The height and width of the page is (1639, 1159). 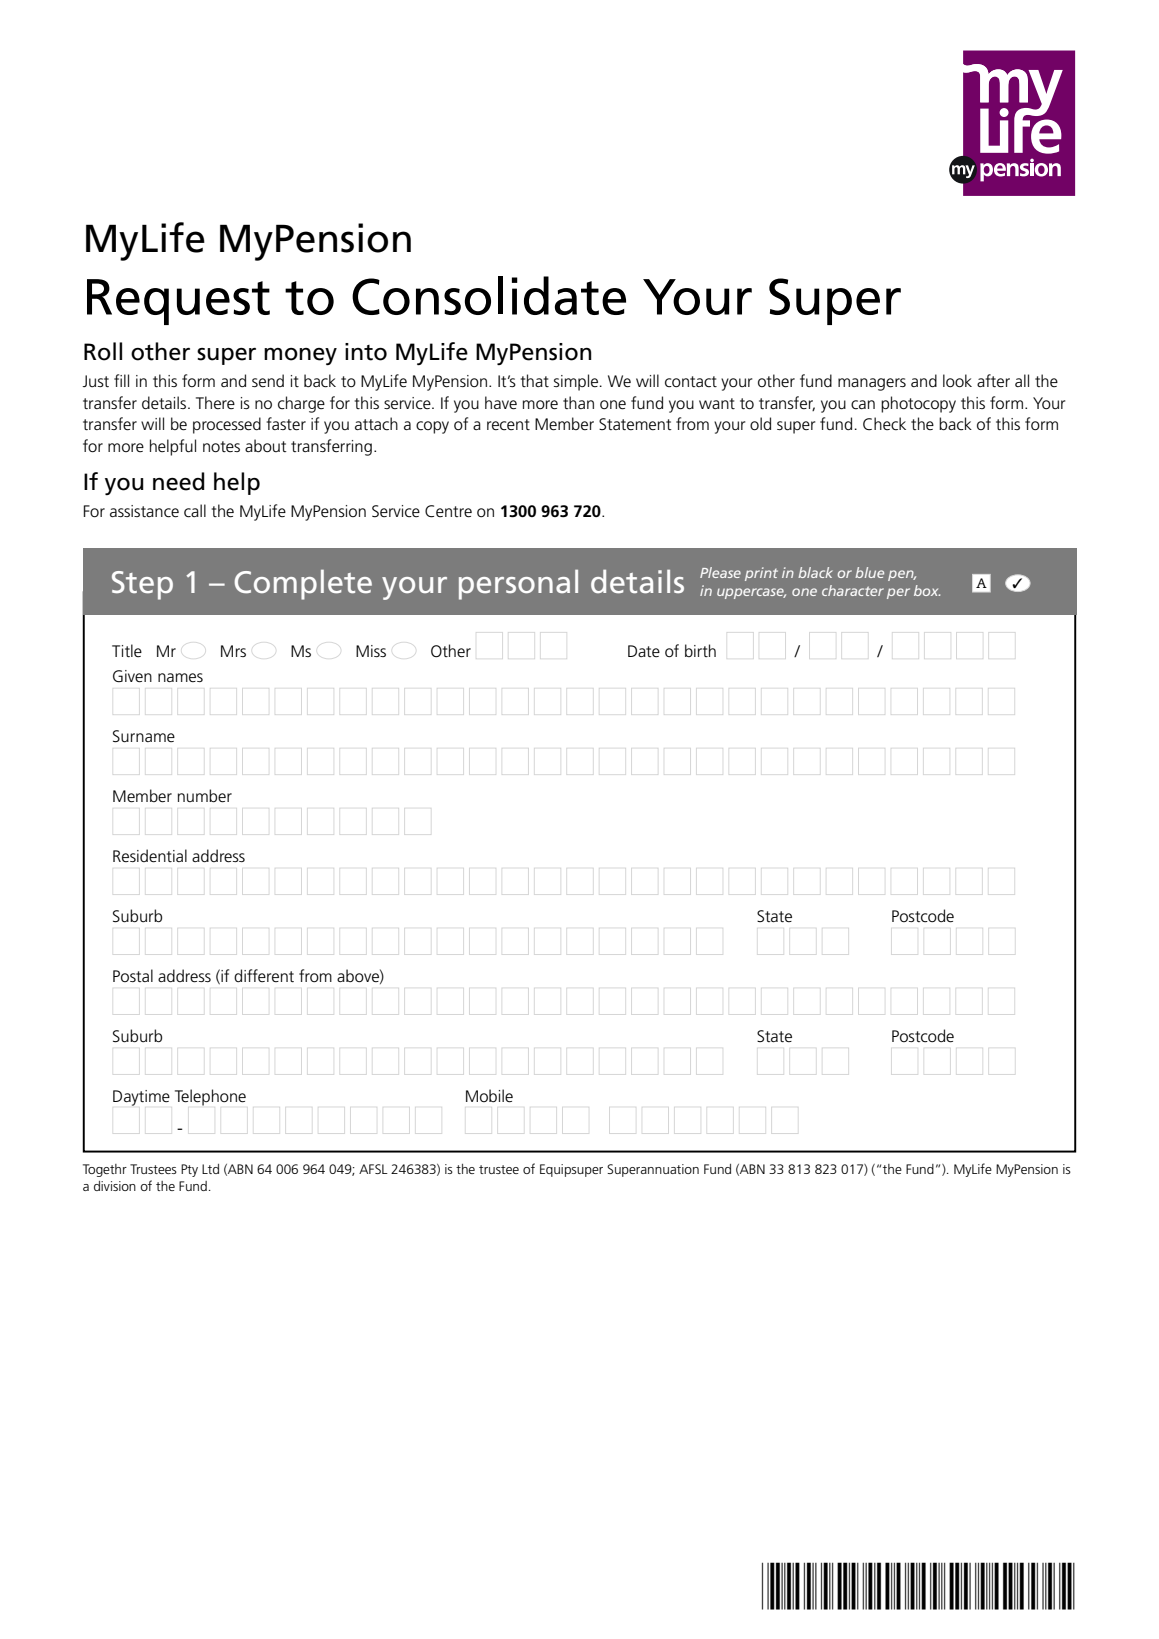 I want to click on Request, so click(x=178, y=302).
